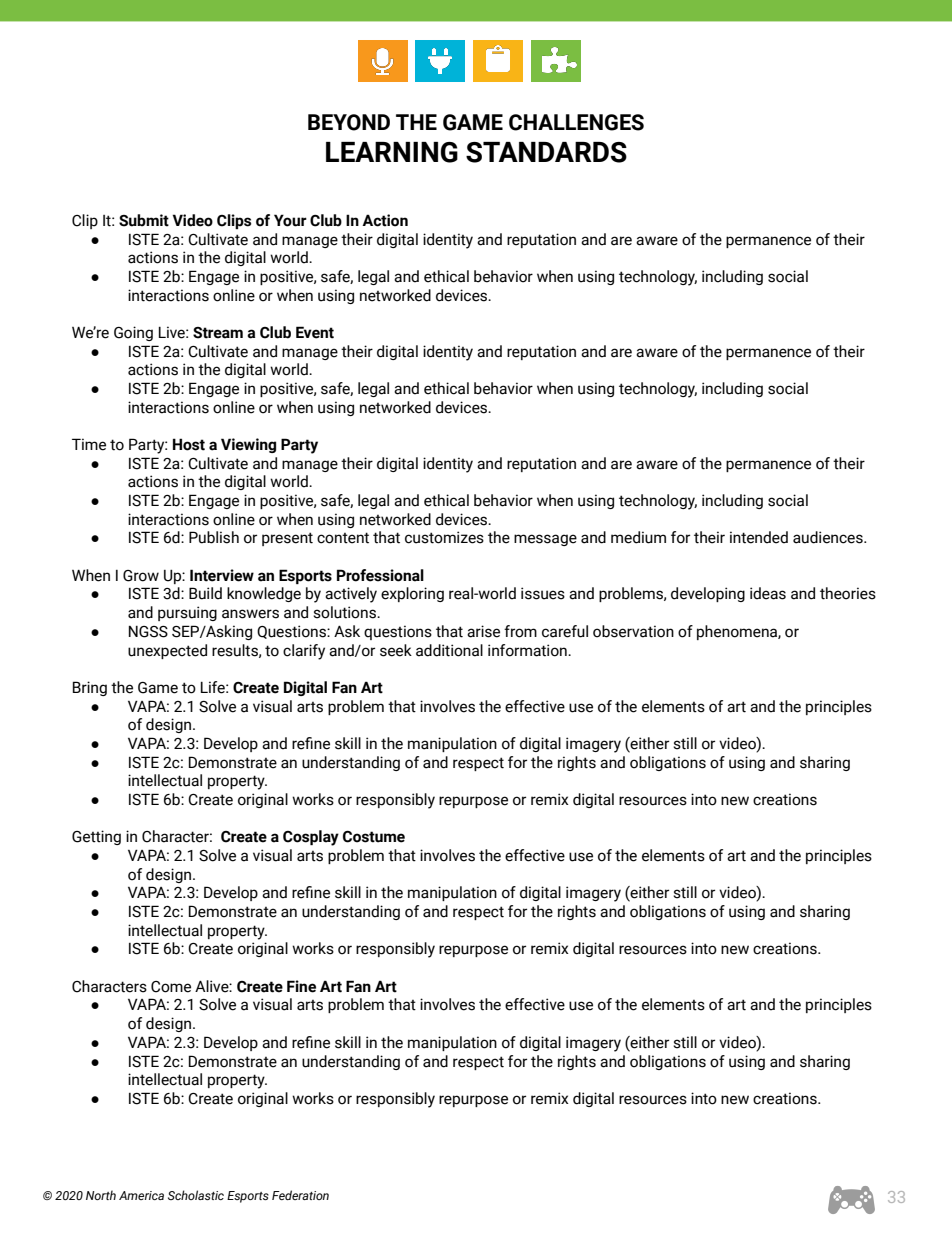 Image resolution: width=952 pixels, height=1233 pixels. Describe the element at coordinates (449, 650) in the image. I see `additional` at that location.
